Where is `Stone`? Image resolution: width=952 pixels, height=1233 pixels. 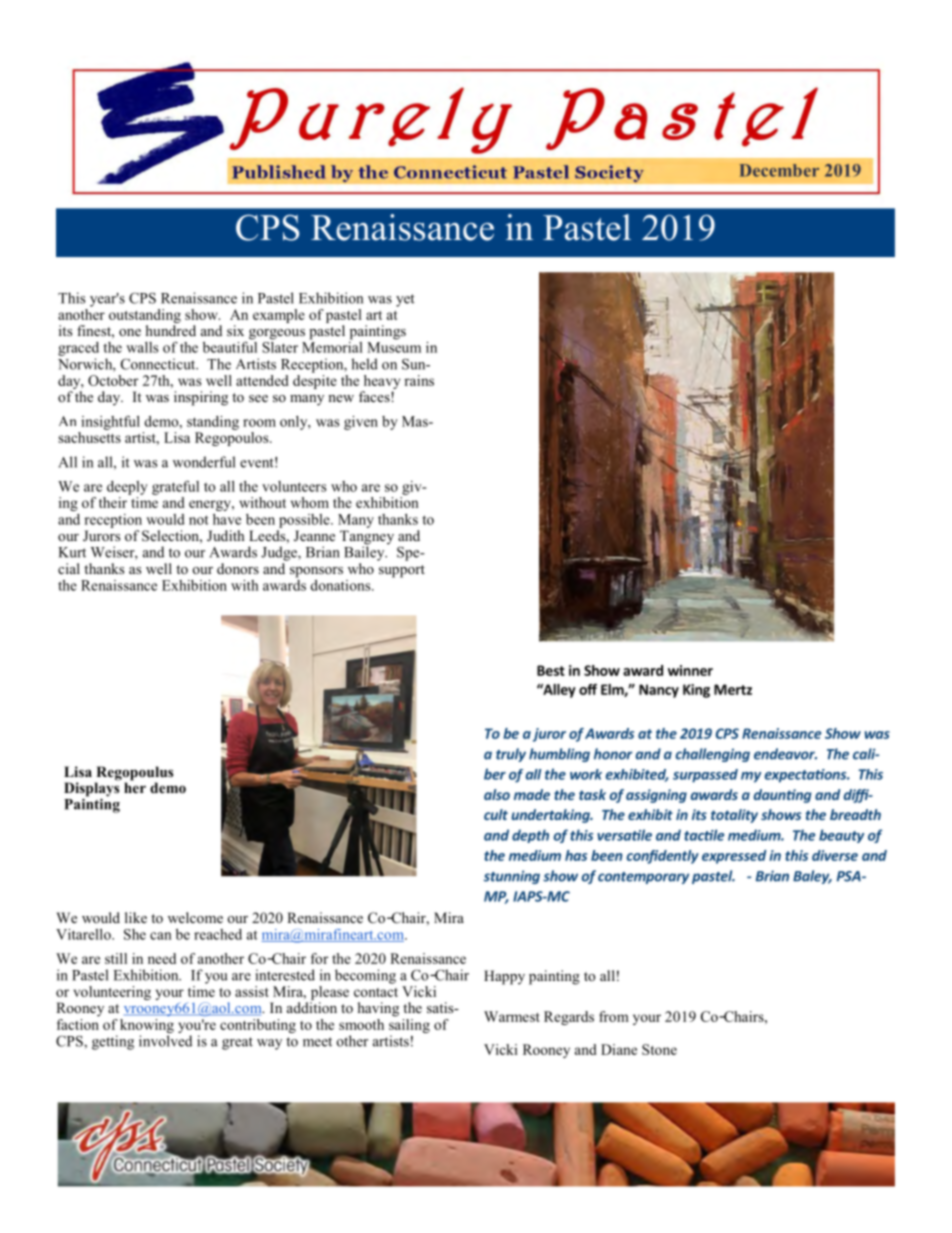 Stone is located at coordinates (659, 1049).
